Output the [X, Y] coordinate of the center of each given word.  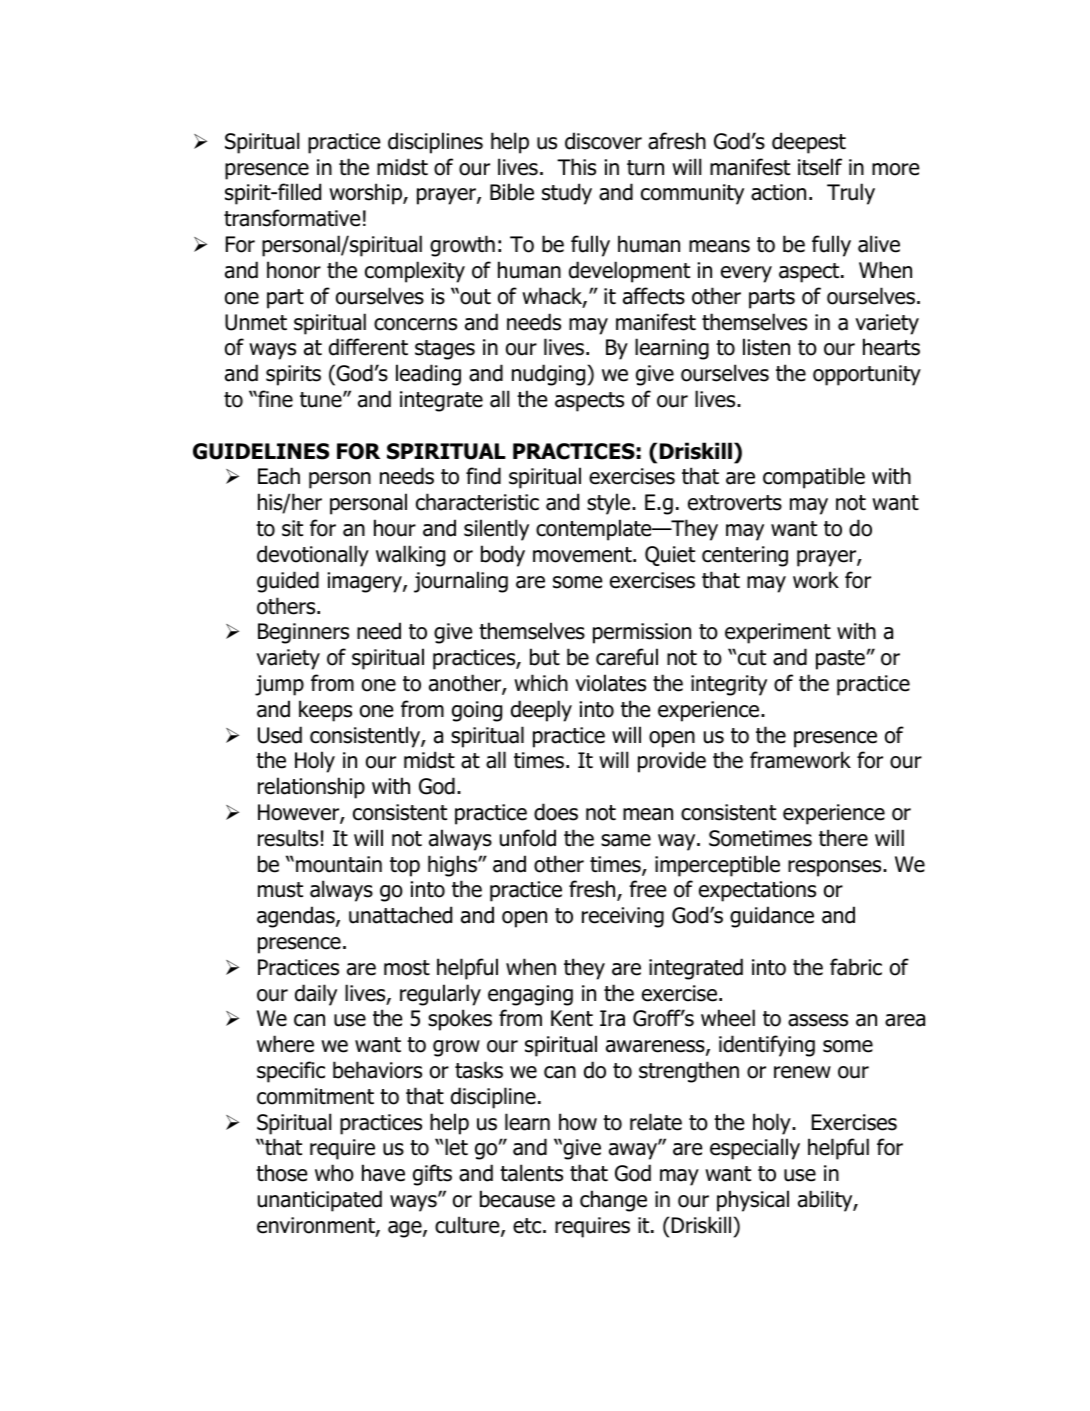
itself [820, 167]
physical [753, 1201]
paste [840, 660]
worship [366, 194]
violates [610, 683]
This [576, 167]
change [613, 1201]
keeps [325, 711]
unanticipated [320, 1201]
